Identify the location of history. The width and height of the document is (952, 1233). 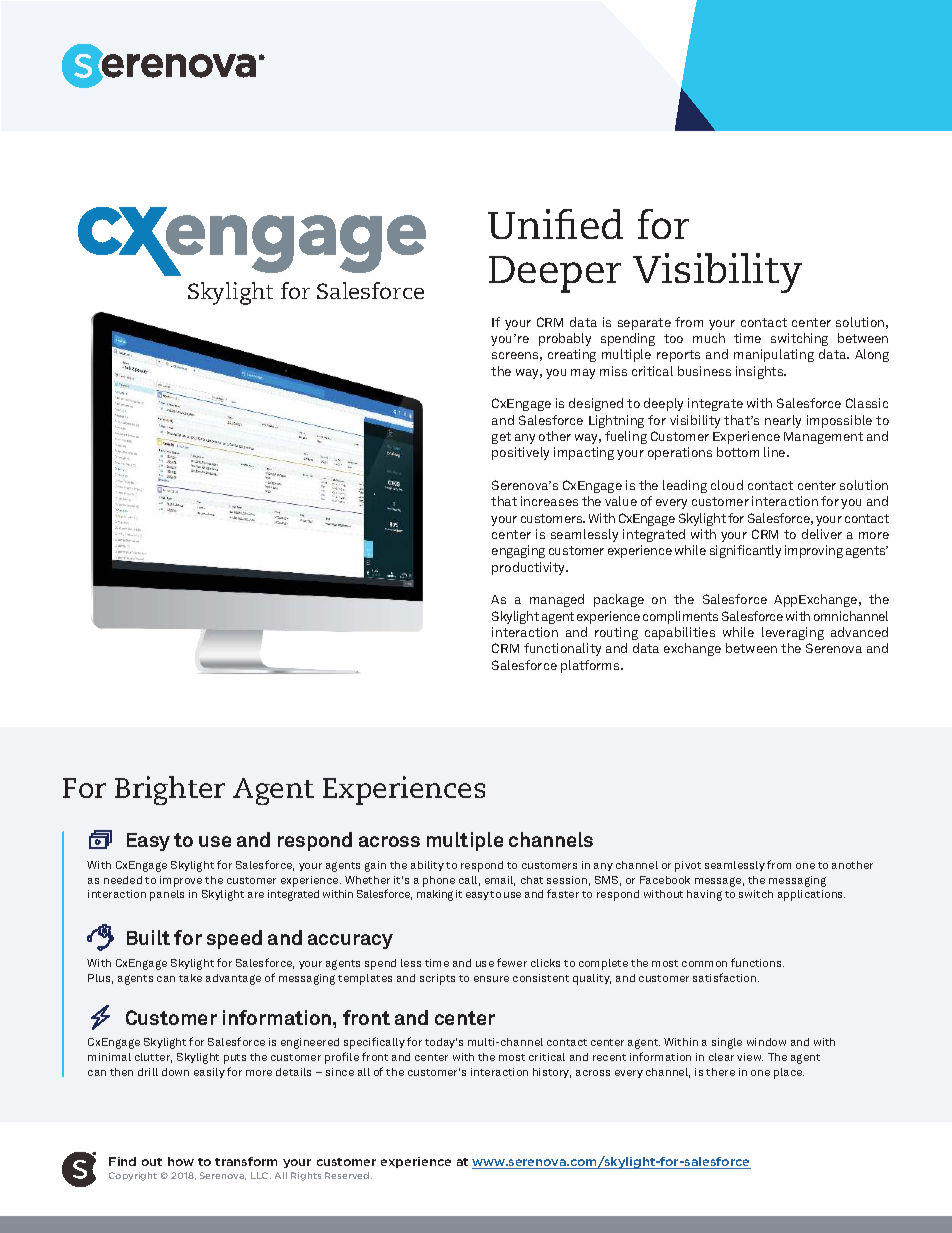
(552, 1073).
